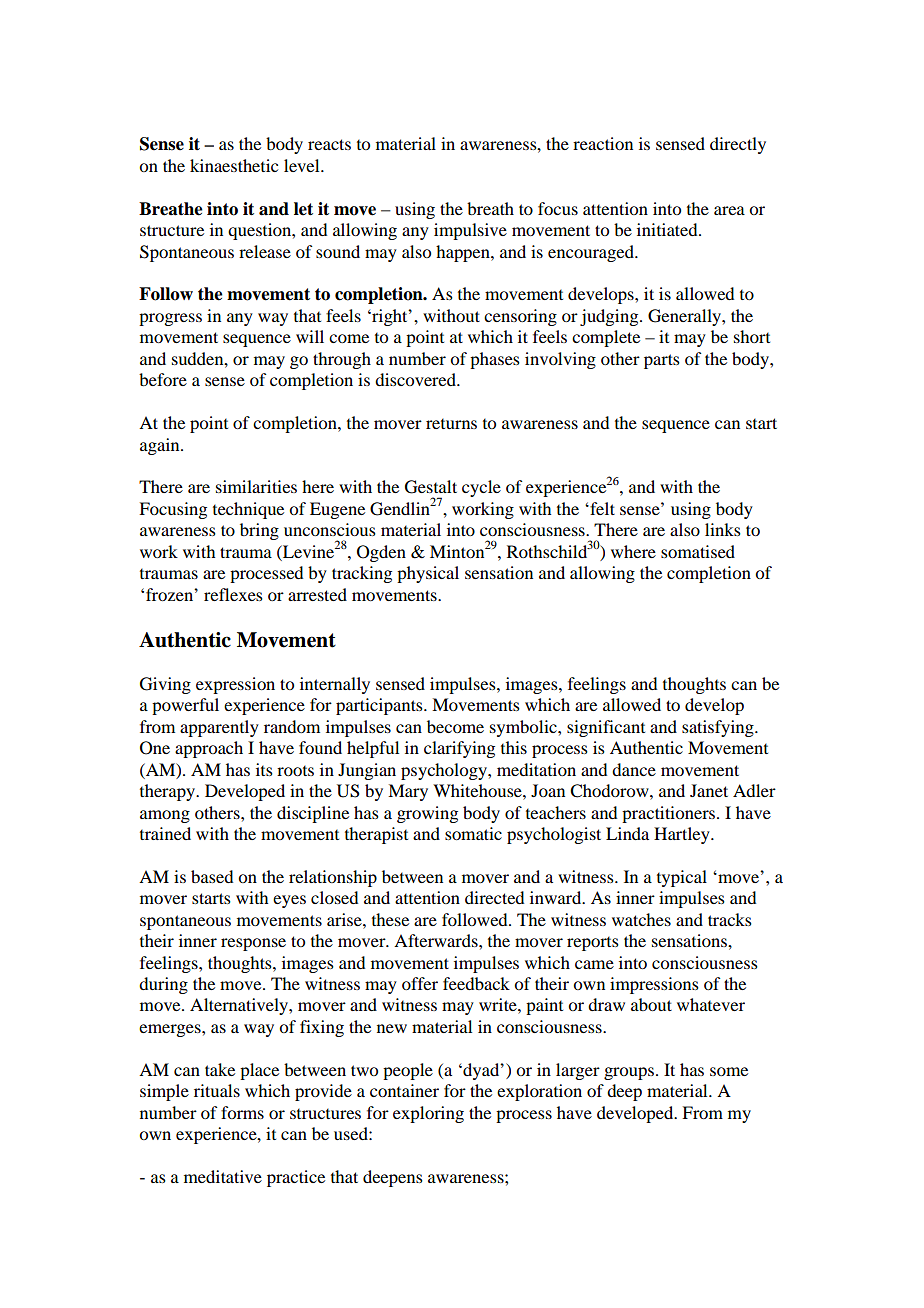  I want to click on area, so click(729, 210).
